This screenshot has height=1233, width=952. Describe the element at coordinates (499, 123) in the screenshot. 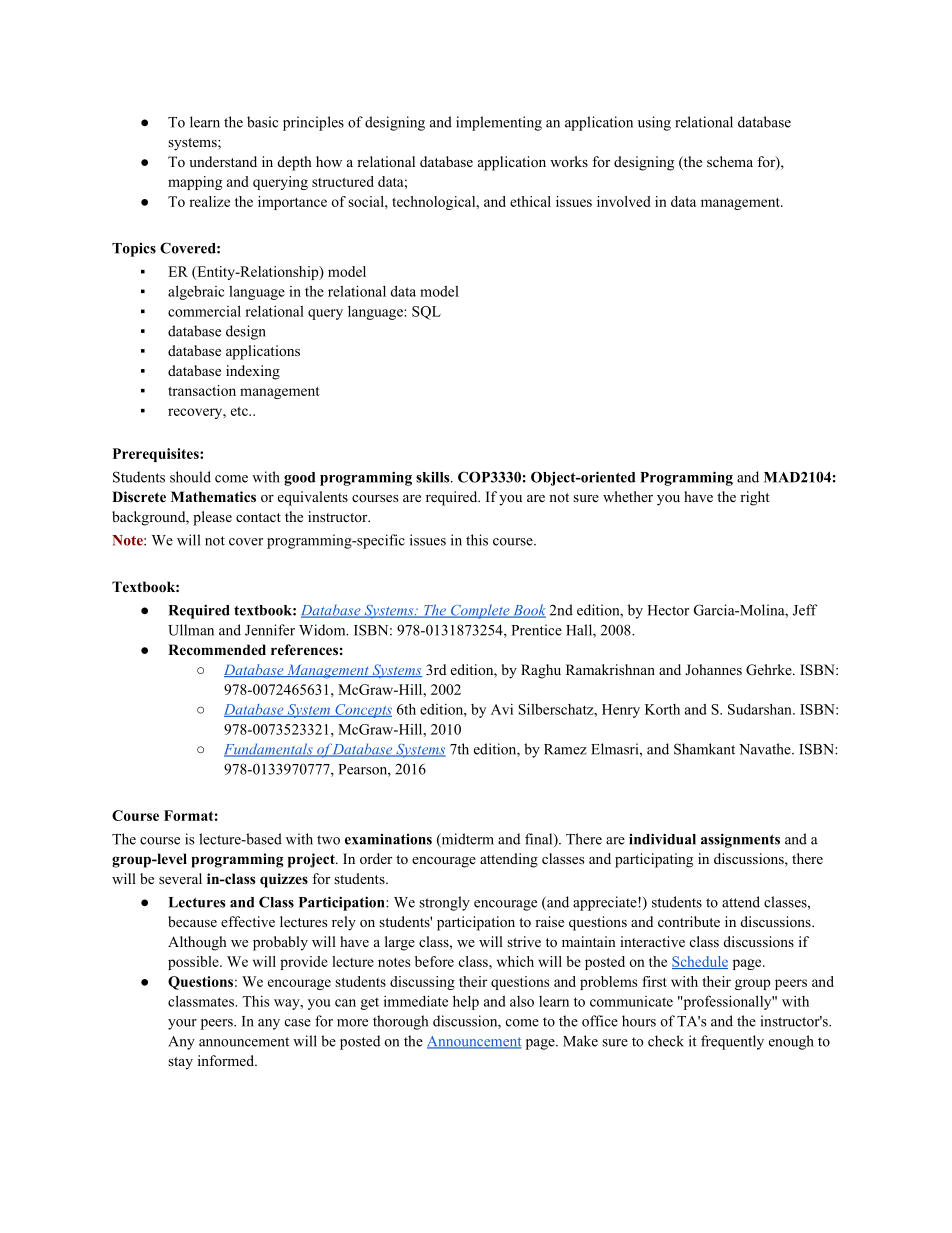

I see `implementing` at that location.
